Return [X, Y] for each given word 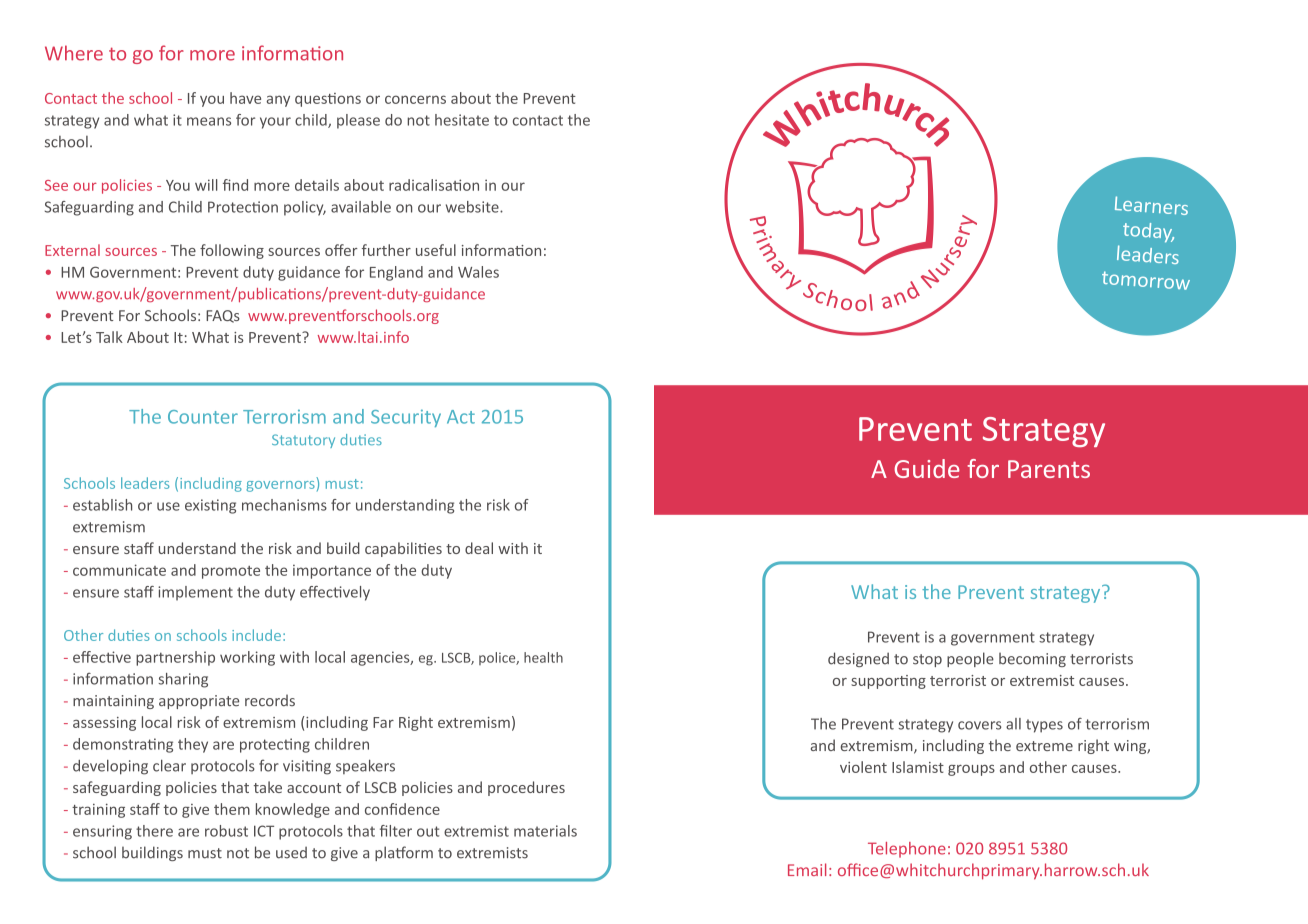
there [154, 831]
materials [545, 831]
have [245, 98]
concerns [415, 99]
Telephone [907, 850]
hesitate [462, 120]
